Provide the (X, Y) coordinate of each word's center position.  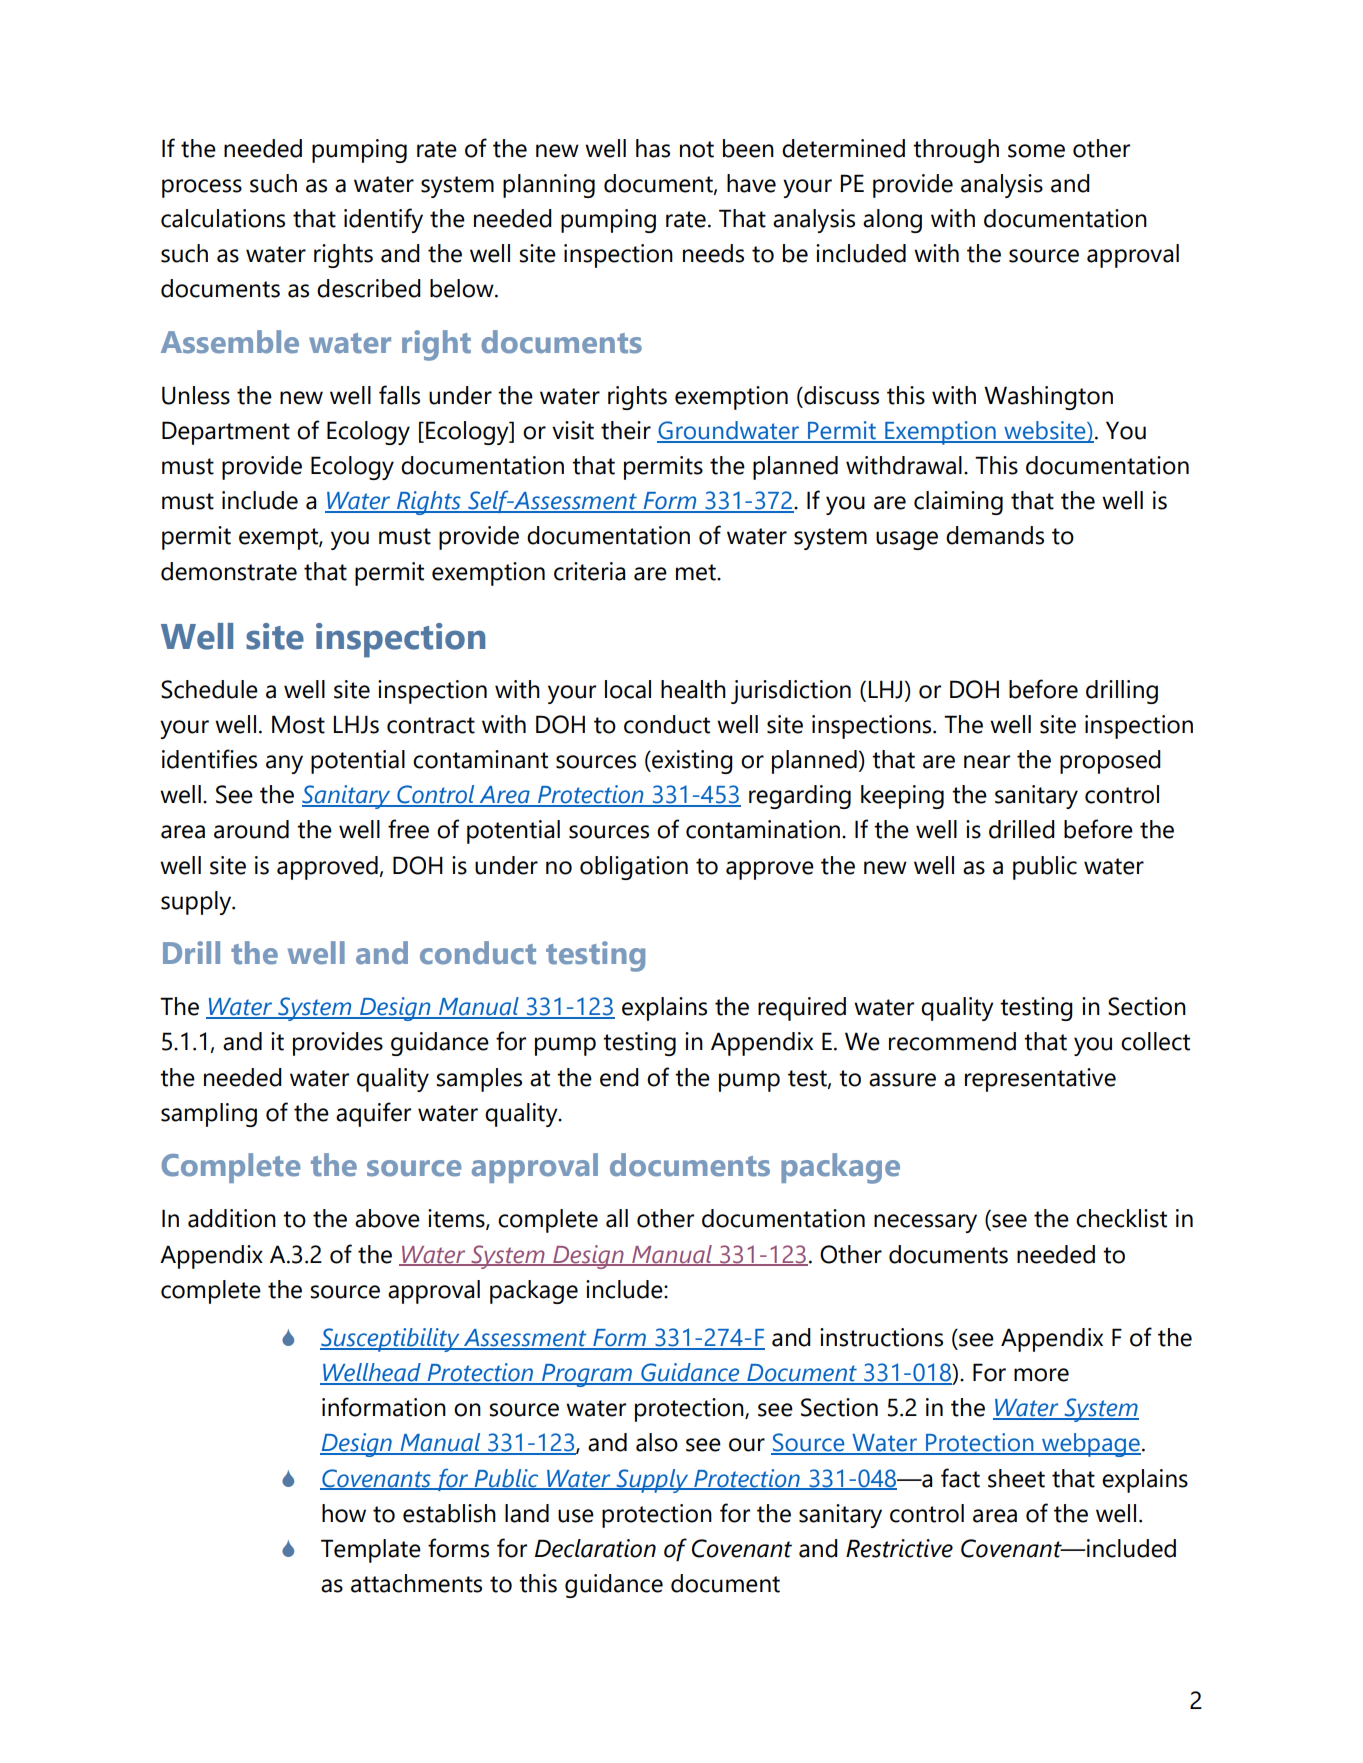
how (344, 1513)
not (697, 149)
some (1036, 151)
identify (383, 220)
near (987, 762)
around (251, 829)
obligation (634, 868)
